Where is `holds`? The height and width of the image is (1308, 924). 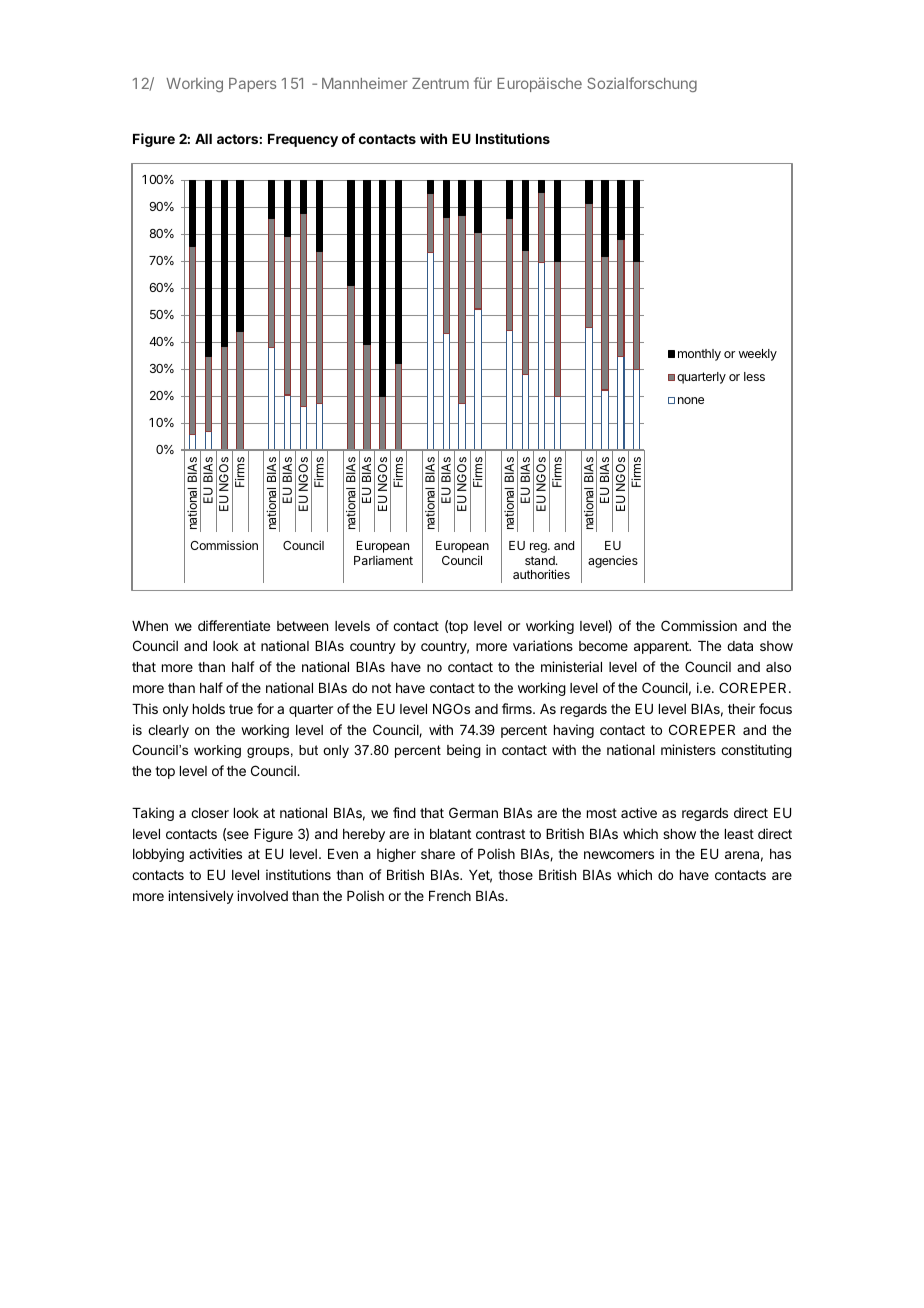
holds is located at coordinates (209, 709).
